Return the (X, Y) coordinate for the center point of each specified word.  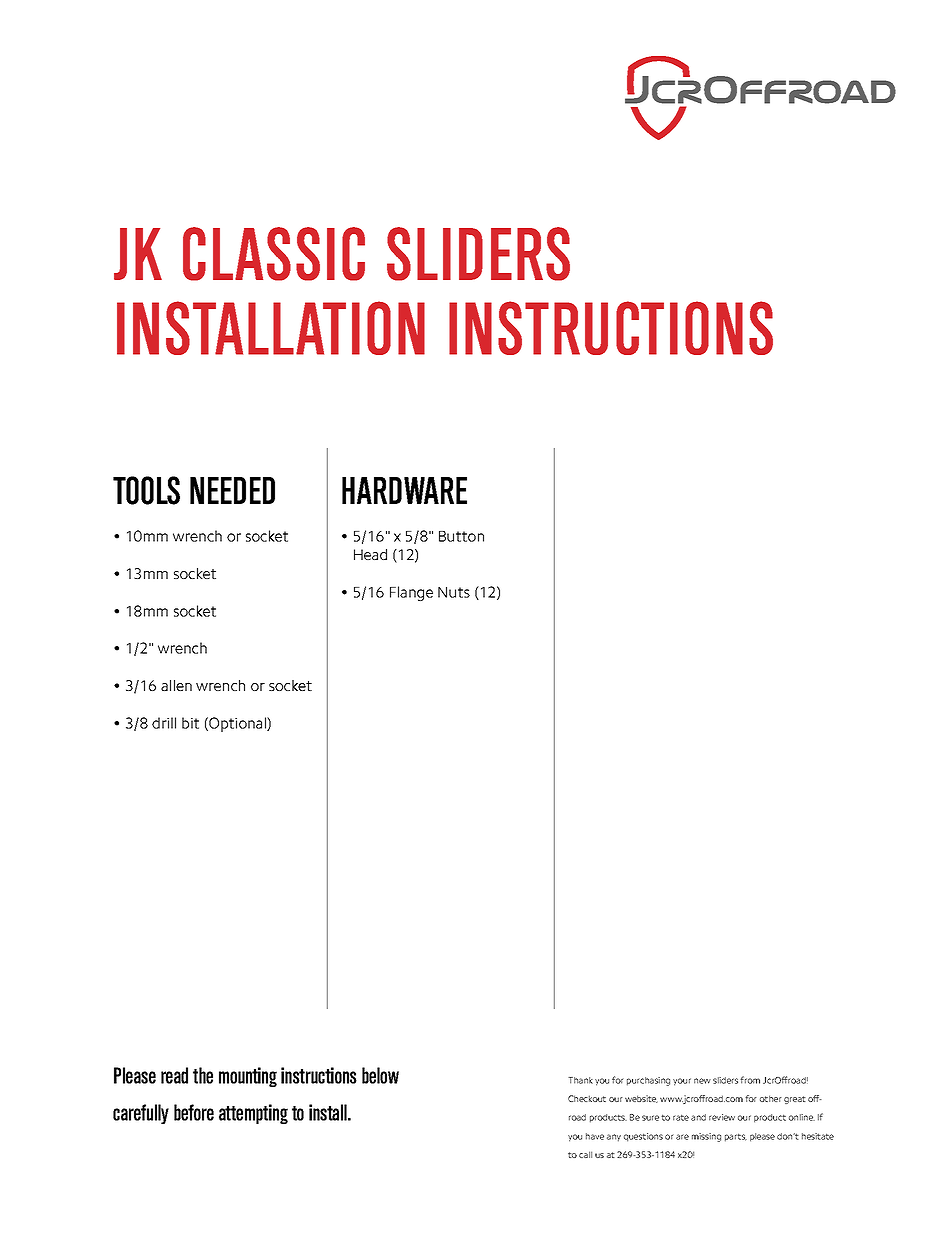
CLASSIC (274, 254)
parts (736, 1137)
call (585, 1154)
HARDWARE (404, 490)
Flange (411, 593)
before (194, 1112)
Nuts (454, 592)
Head (370, 554)
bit (190, 723)
